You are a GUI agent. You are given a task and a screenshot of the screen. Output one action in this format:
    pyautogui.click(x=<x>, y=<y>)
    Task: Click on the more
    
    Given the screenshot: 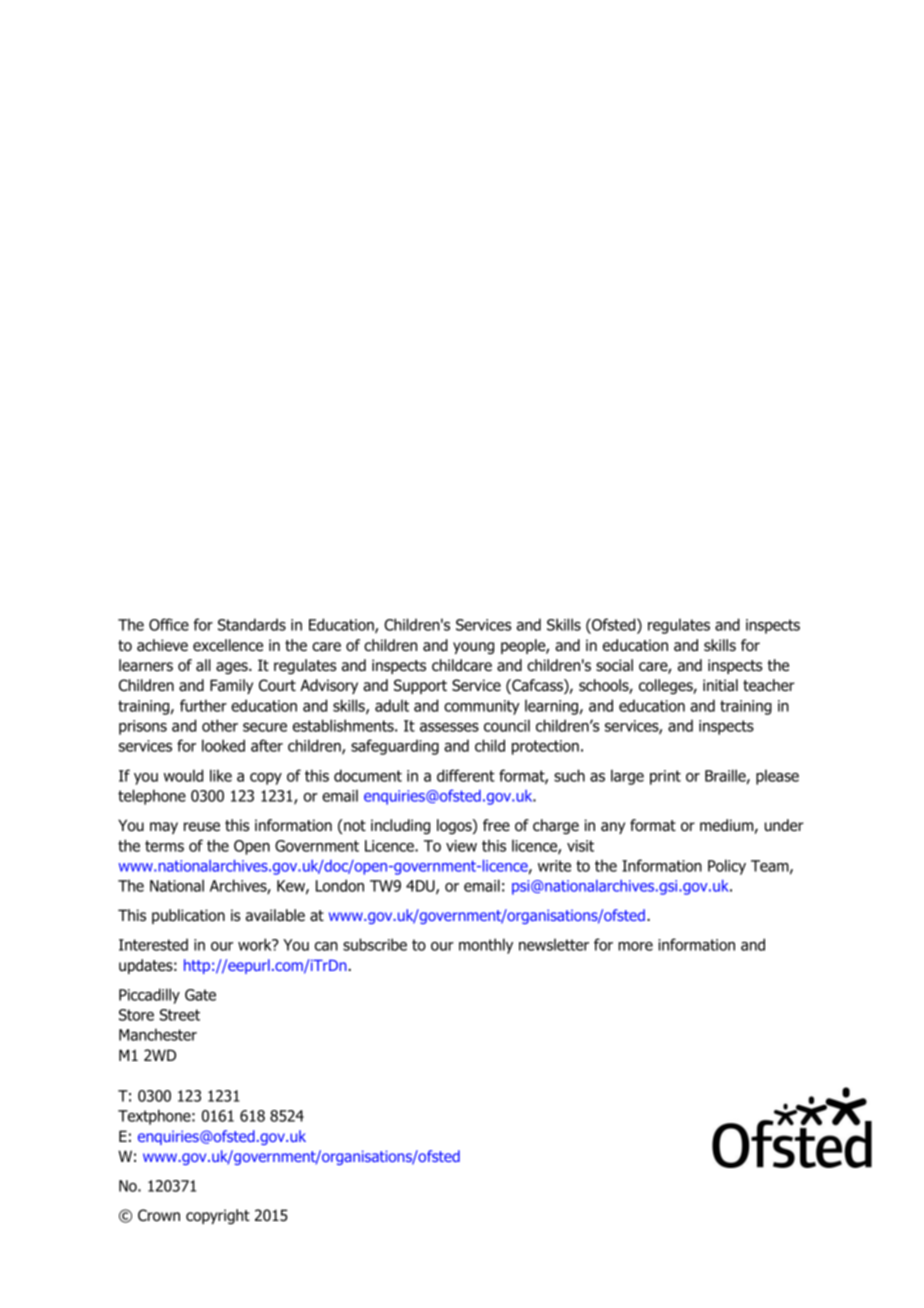 What is the action you would take?
    pyautogui.click(x=635, y=946)
